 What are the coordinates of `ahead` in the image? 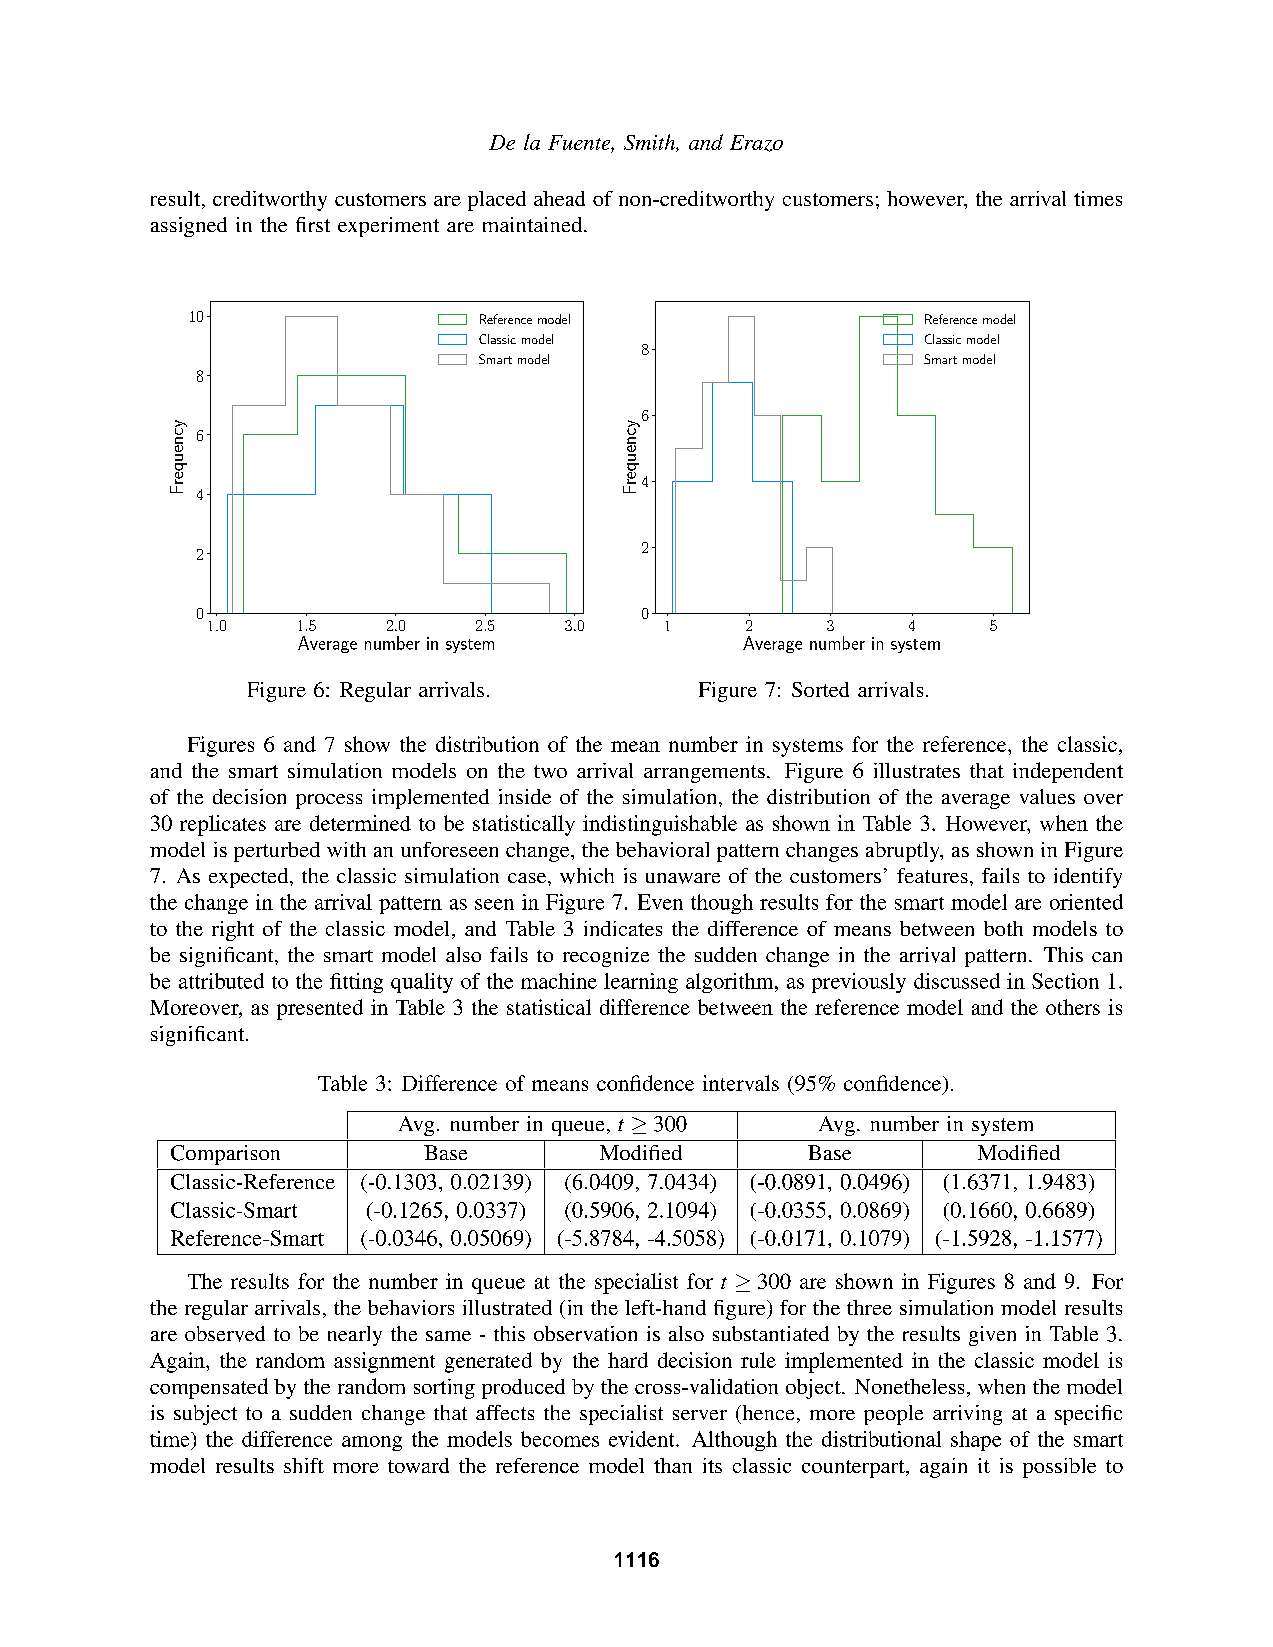 It's located at (559, 198).
